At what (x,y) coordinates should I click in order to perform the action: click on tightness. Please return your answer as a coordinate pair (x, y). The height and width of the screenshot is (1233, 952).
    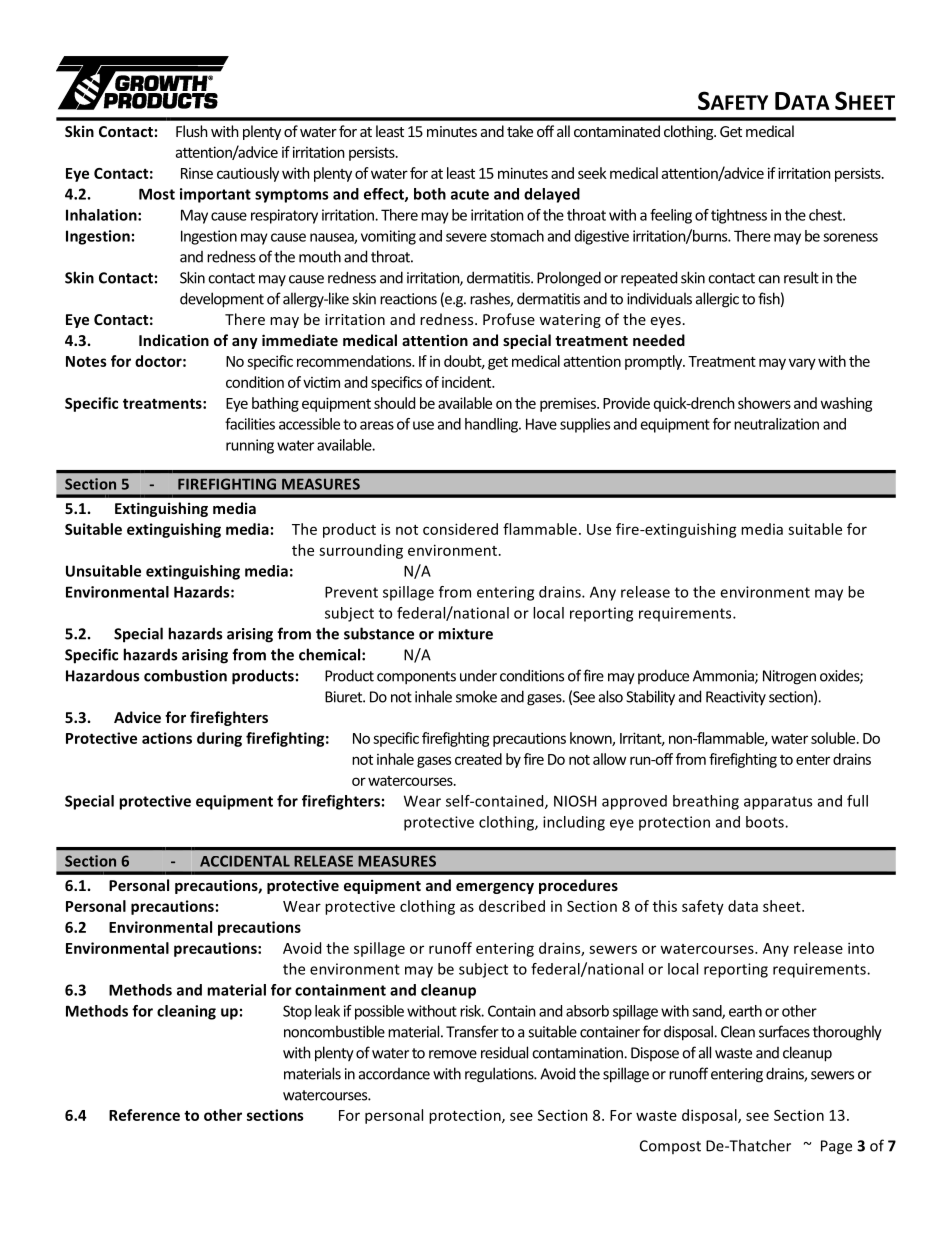
    Looking at the image, I should click on (739, 216).
